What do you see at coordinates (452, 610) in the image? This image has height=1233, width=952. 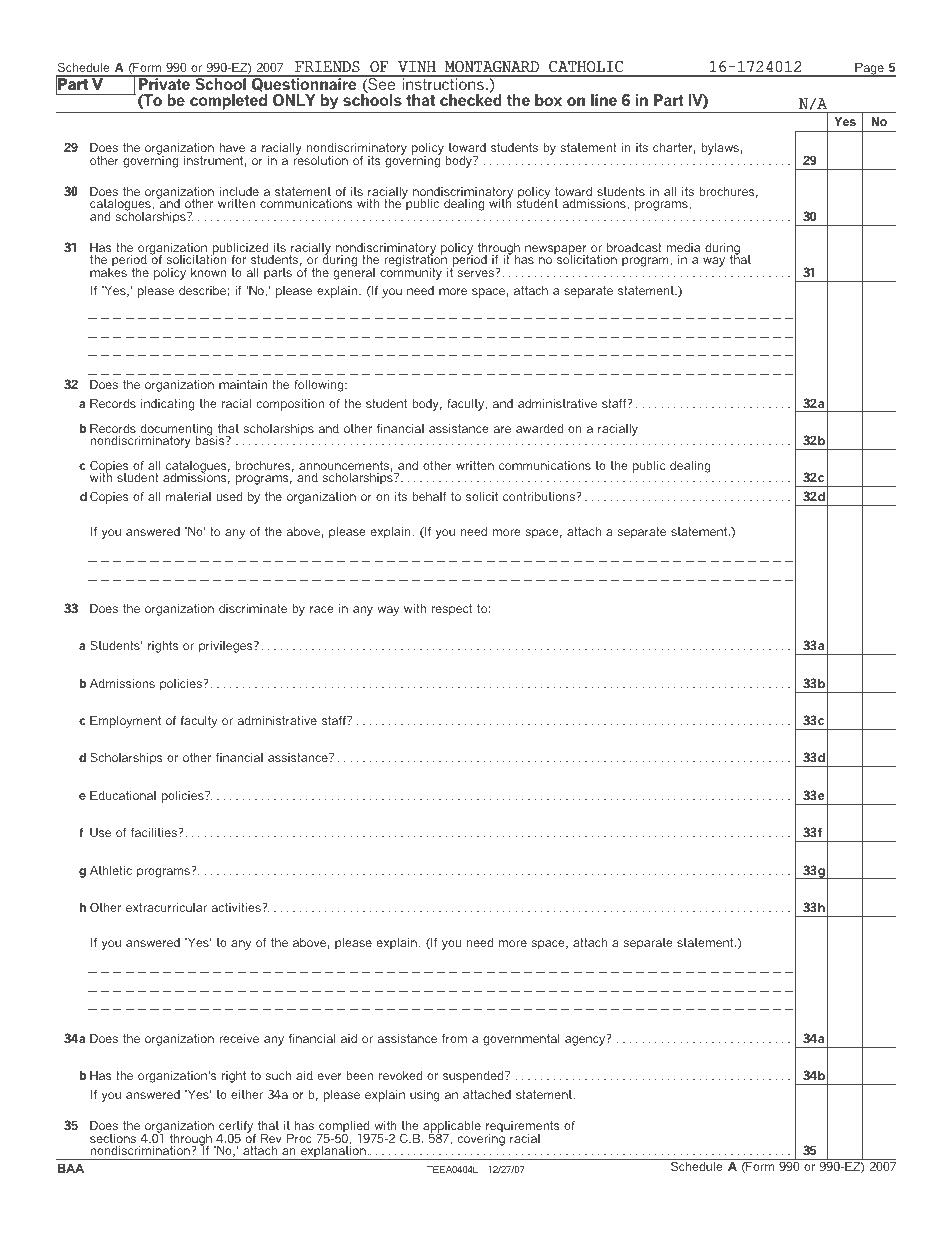 I see `respect` at bounding box center [452, 610].
